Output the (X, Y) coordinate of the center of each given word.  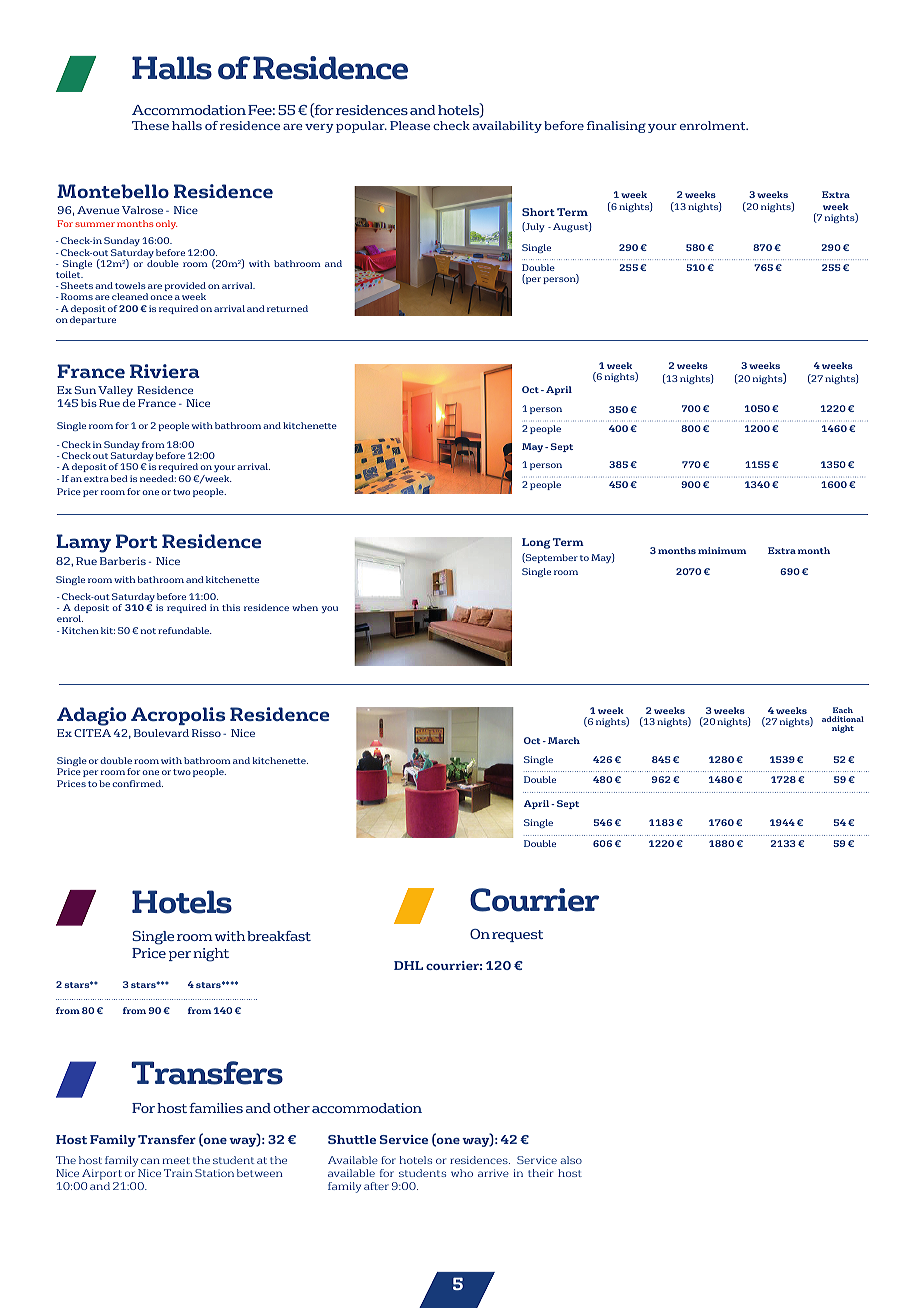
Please (410, 125)
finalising (616, 127)
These (150, 125)
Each (843, 710)
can (150, 1161)
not (148, 631)
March (564, 740)
